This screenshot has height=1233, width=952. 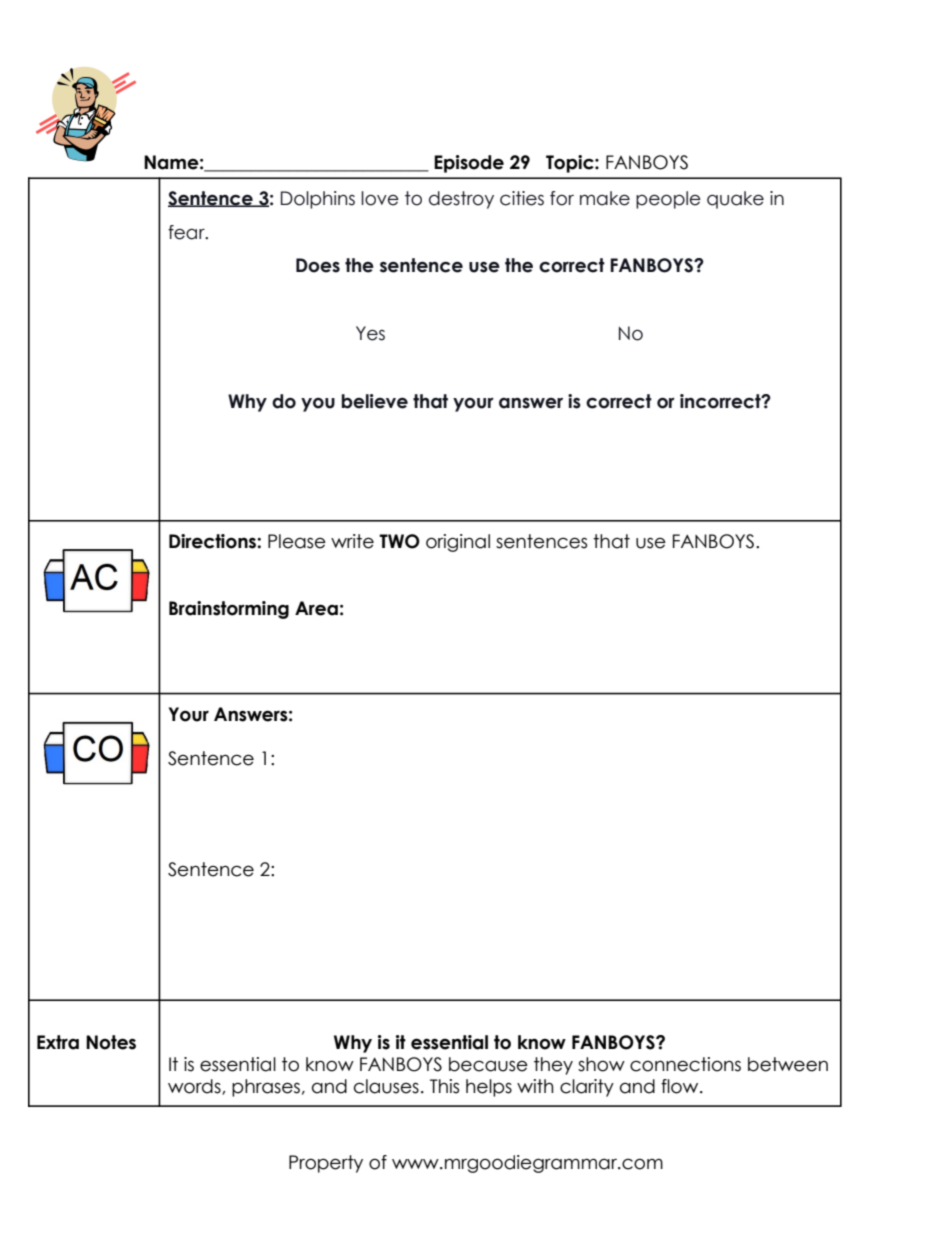 I want to click on Area, so click(x=316, y=608).
